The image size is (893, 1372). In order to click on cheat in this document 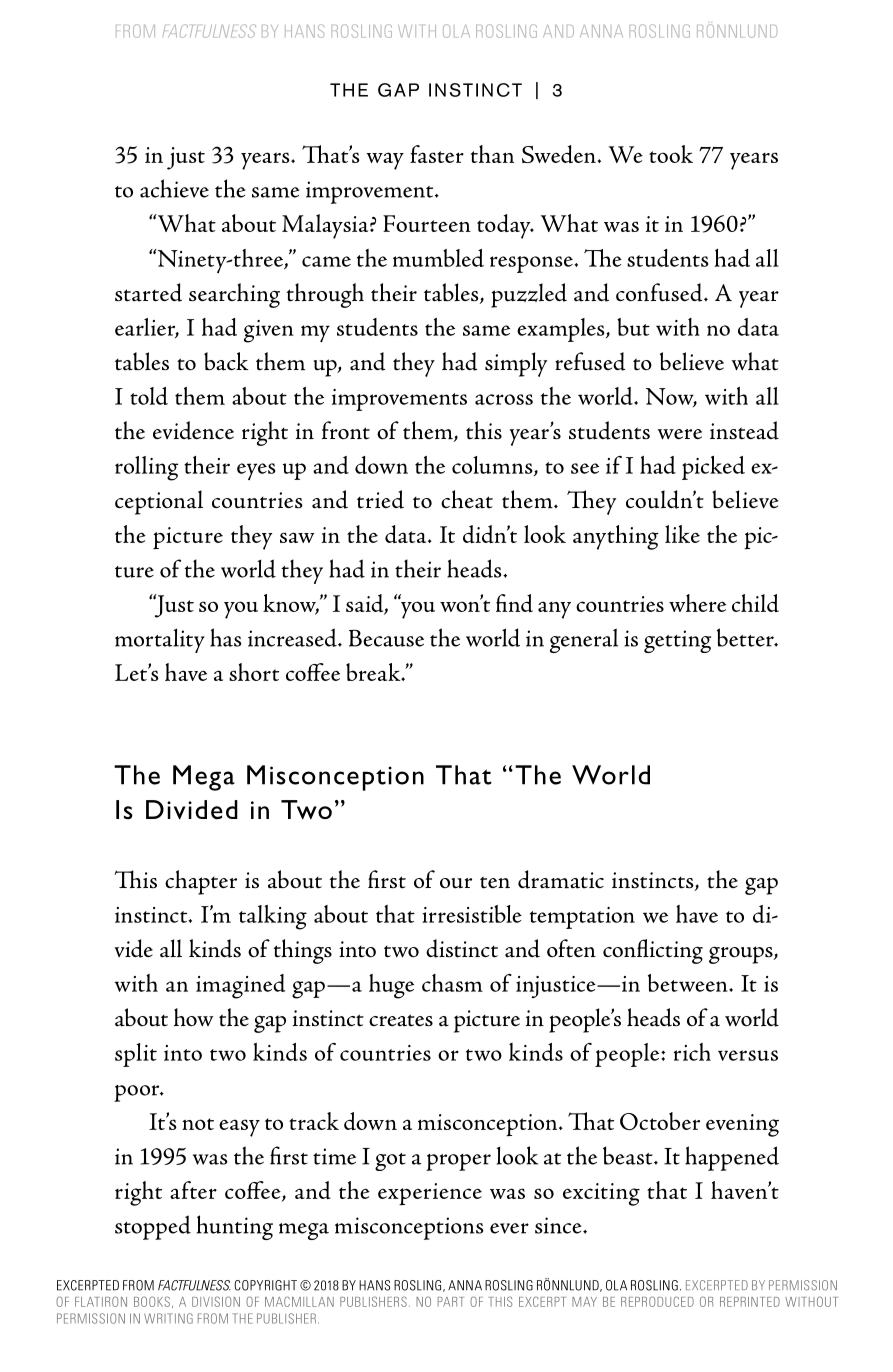, I will do `click(467, 499)`.
